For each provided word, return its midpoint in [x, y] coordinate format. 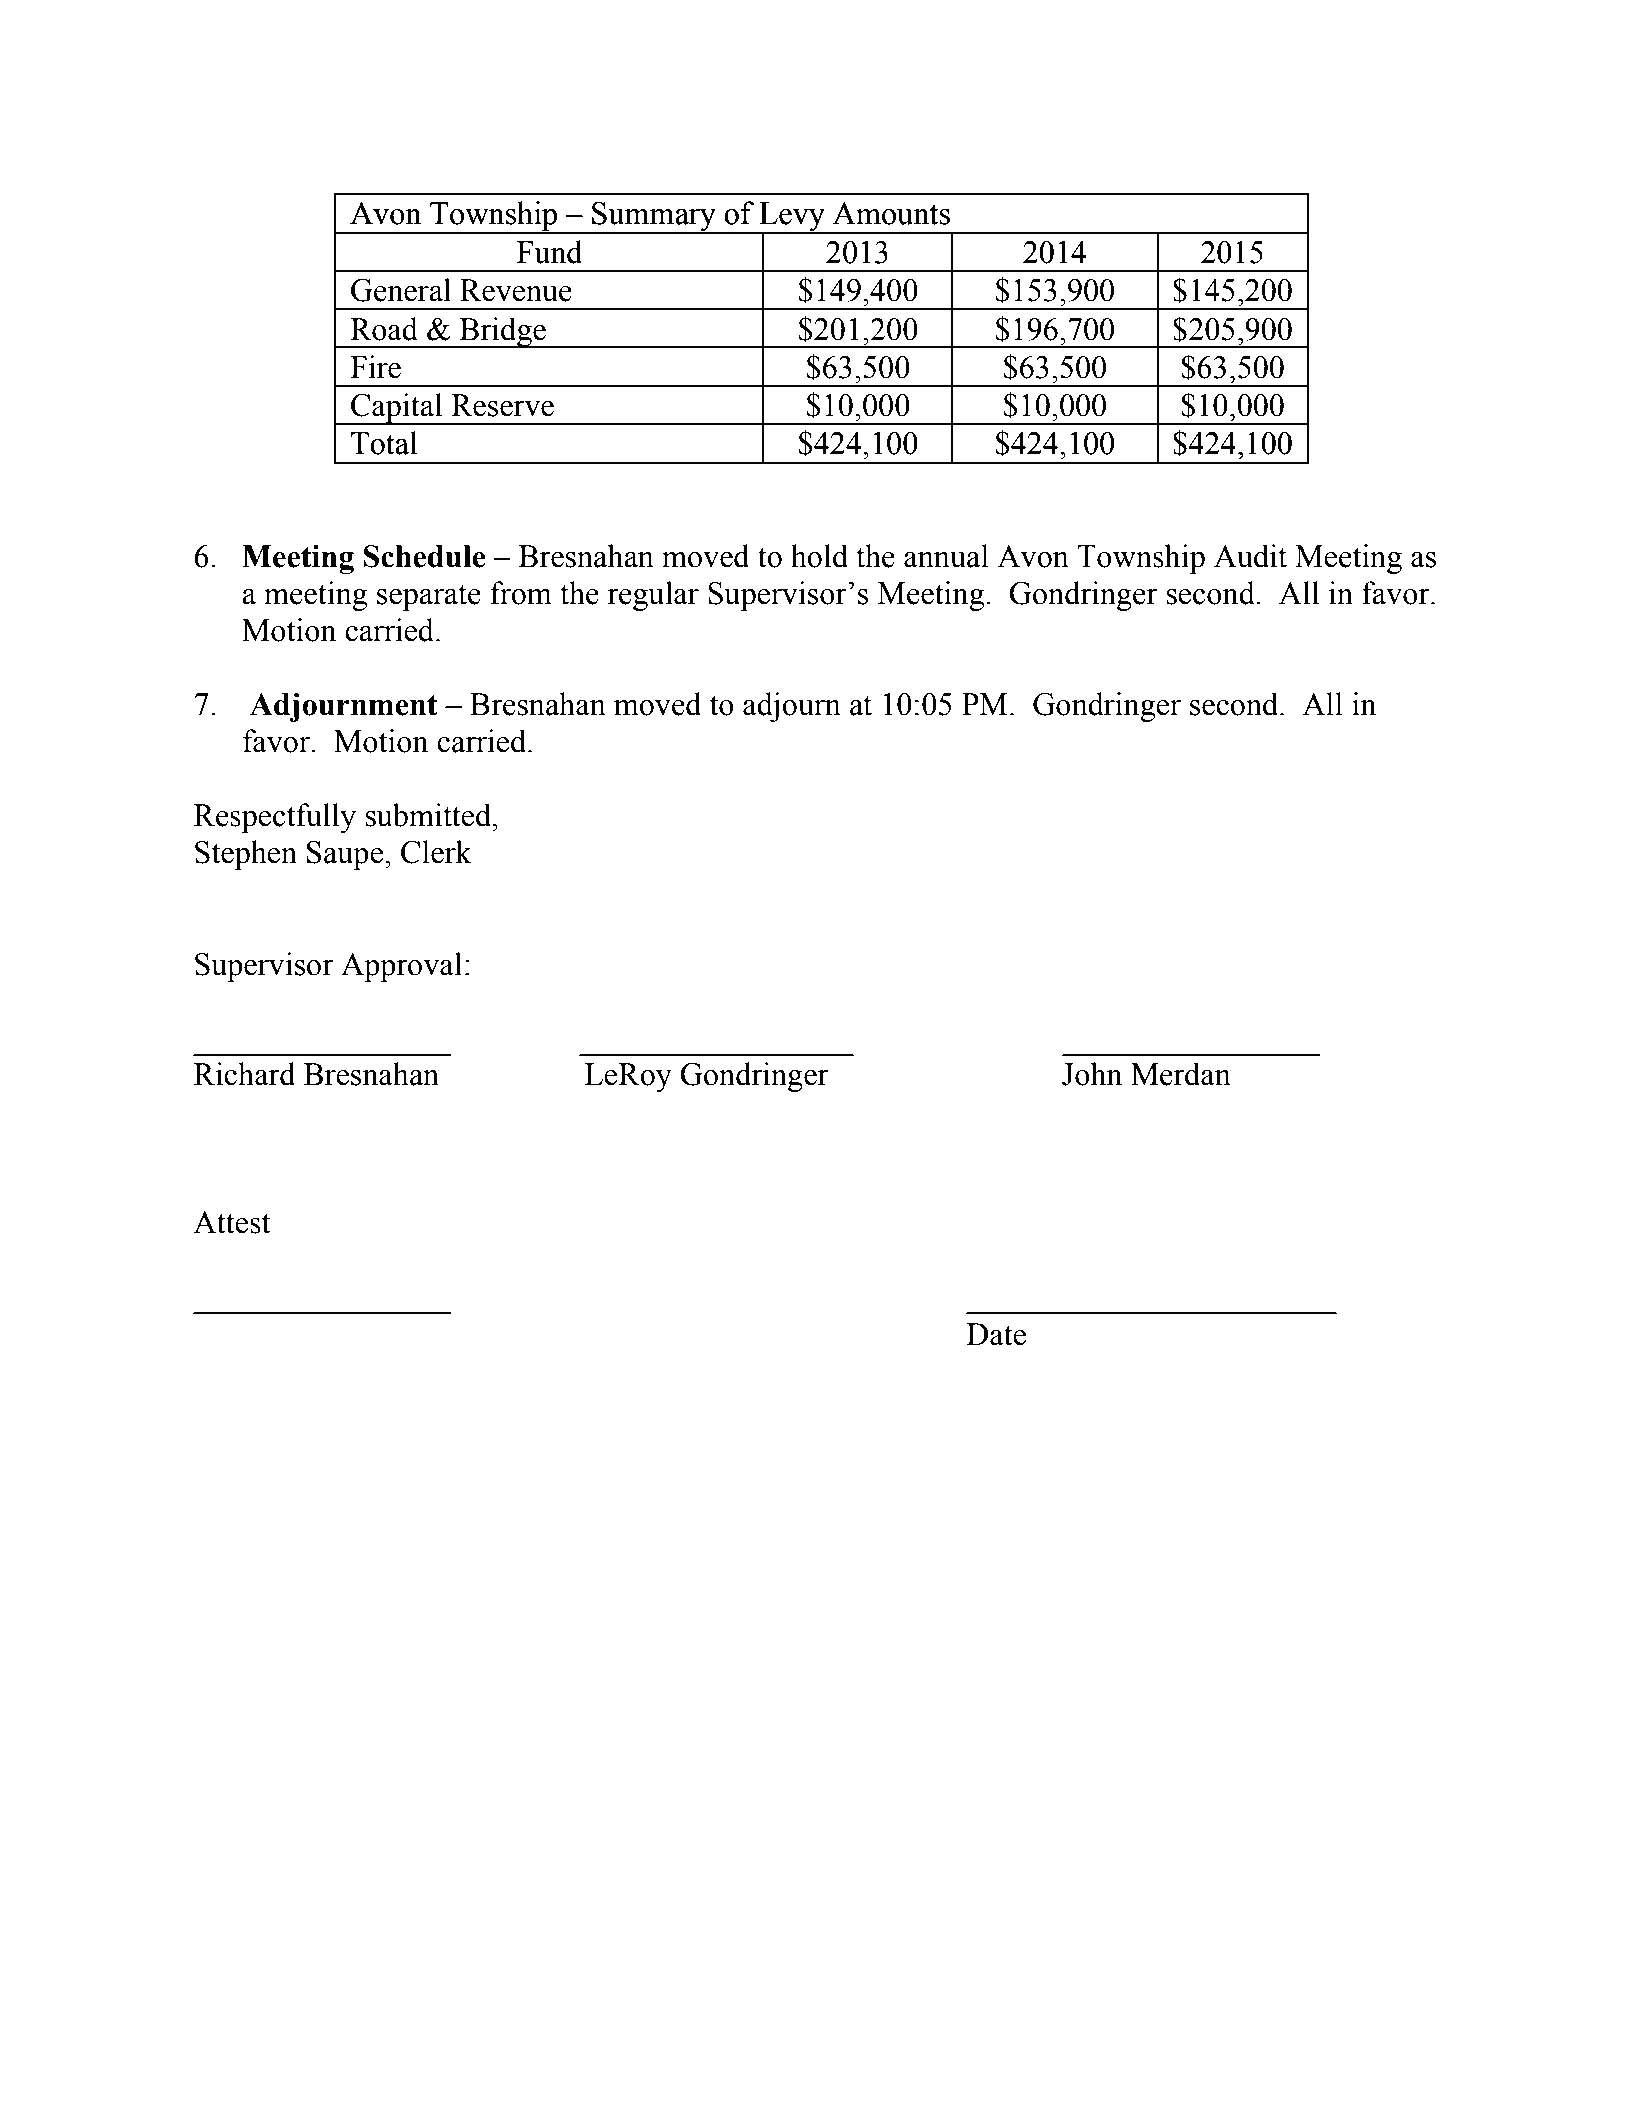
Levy [792, 218]
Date [996, 1334]
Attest [231, 1222]
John [1092, 1074]
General [401, 290]
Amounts [891, 213]
